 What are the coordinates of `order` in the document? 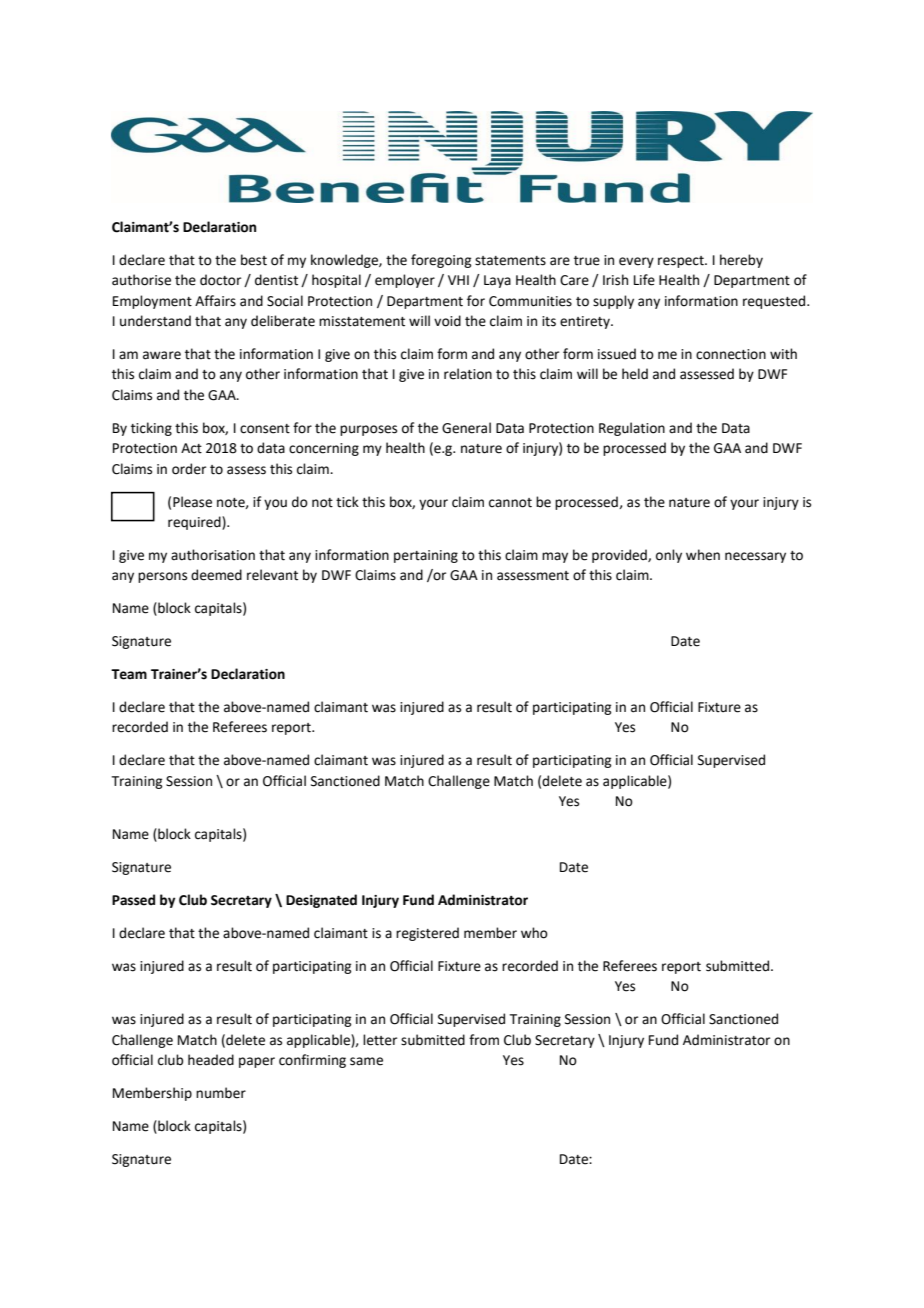 It's located at (189, 469).
